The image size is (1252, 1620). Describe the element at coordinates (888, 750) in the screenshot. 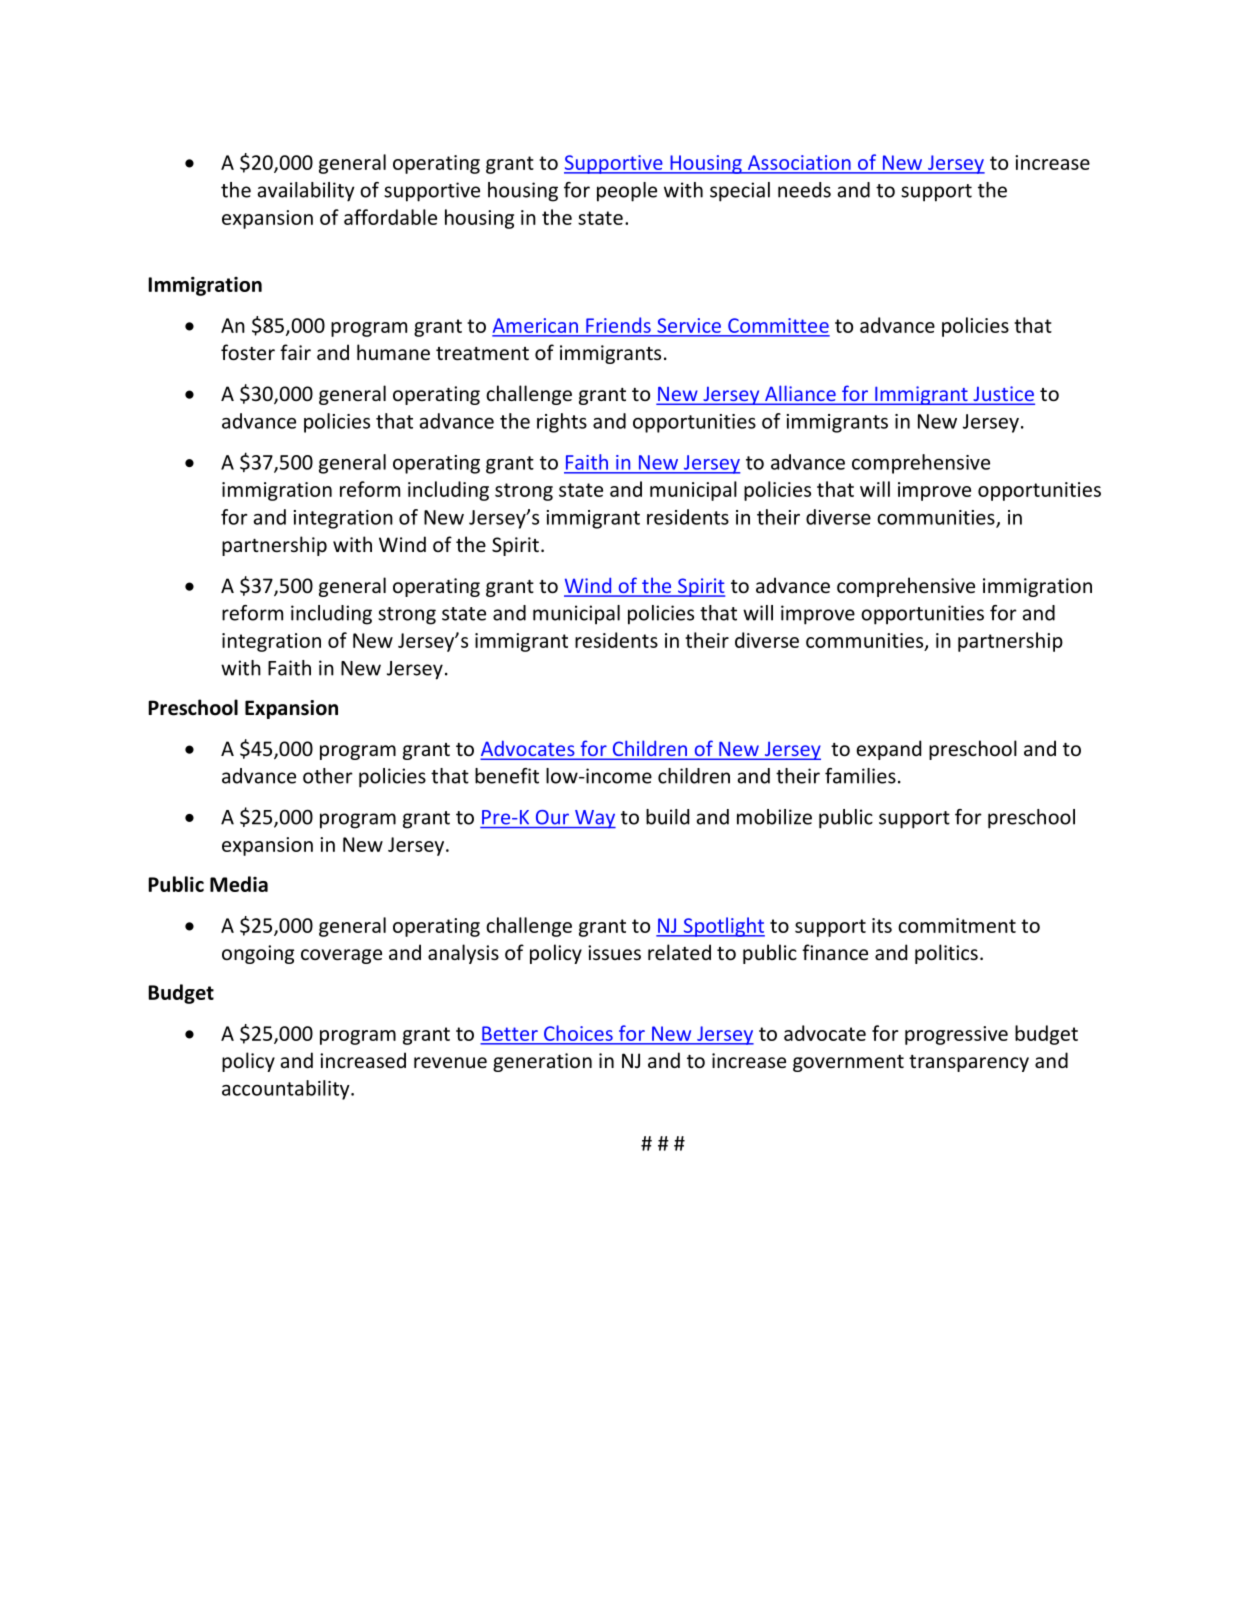

I see `expand` at that location.
